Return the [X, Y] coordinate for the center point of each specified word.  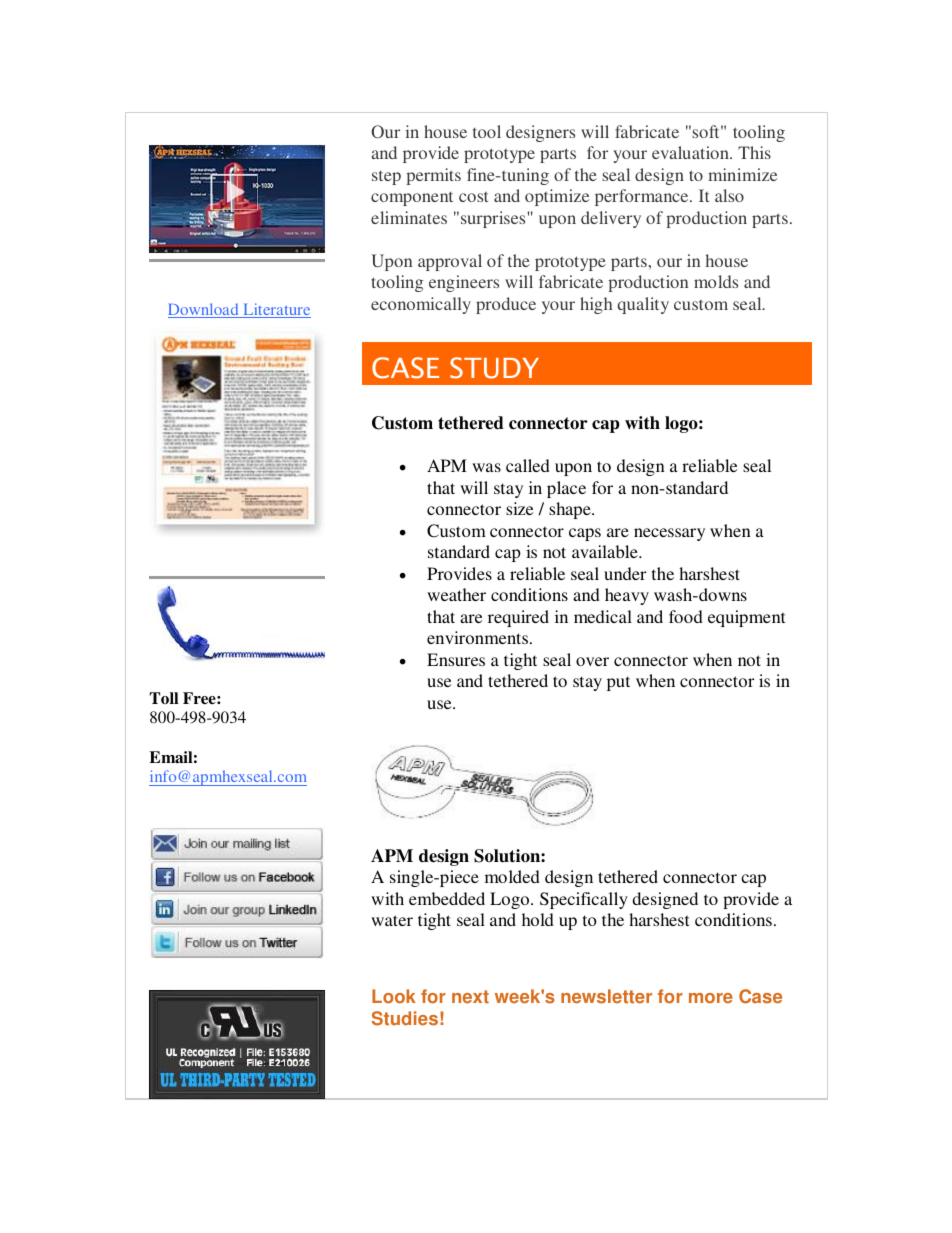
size [519, 508]
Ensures [456, 659]
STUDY [494, 368]
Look [394, 996]
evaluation [691, 152]
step [386, 178]
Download [204, 310]
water [392, 920]
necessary [669, 534]
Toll [163, 698]
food [686, 616]
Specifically [584, 900]
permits [434, 176]
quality [643, 305]
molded [512, 876]
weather [456, 594]
